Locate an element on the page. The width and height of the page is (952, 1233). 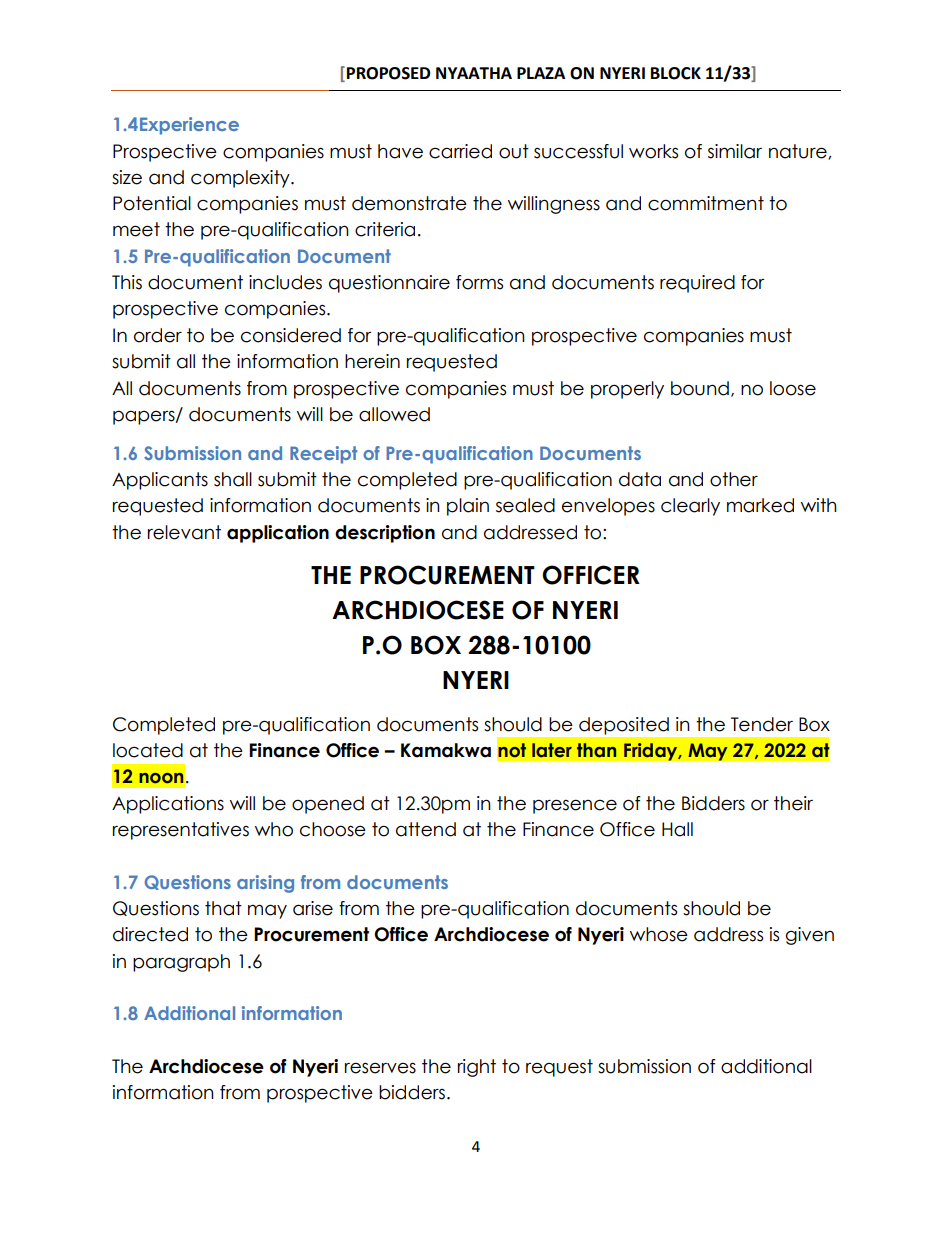
located is located at coordinates (148, 750).
